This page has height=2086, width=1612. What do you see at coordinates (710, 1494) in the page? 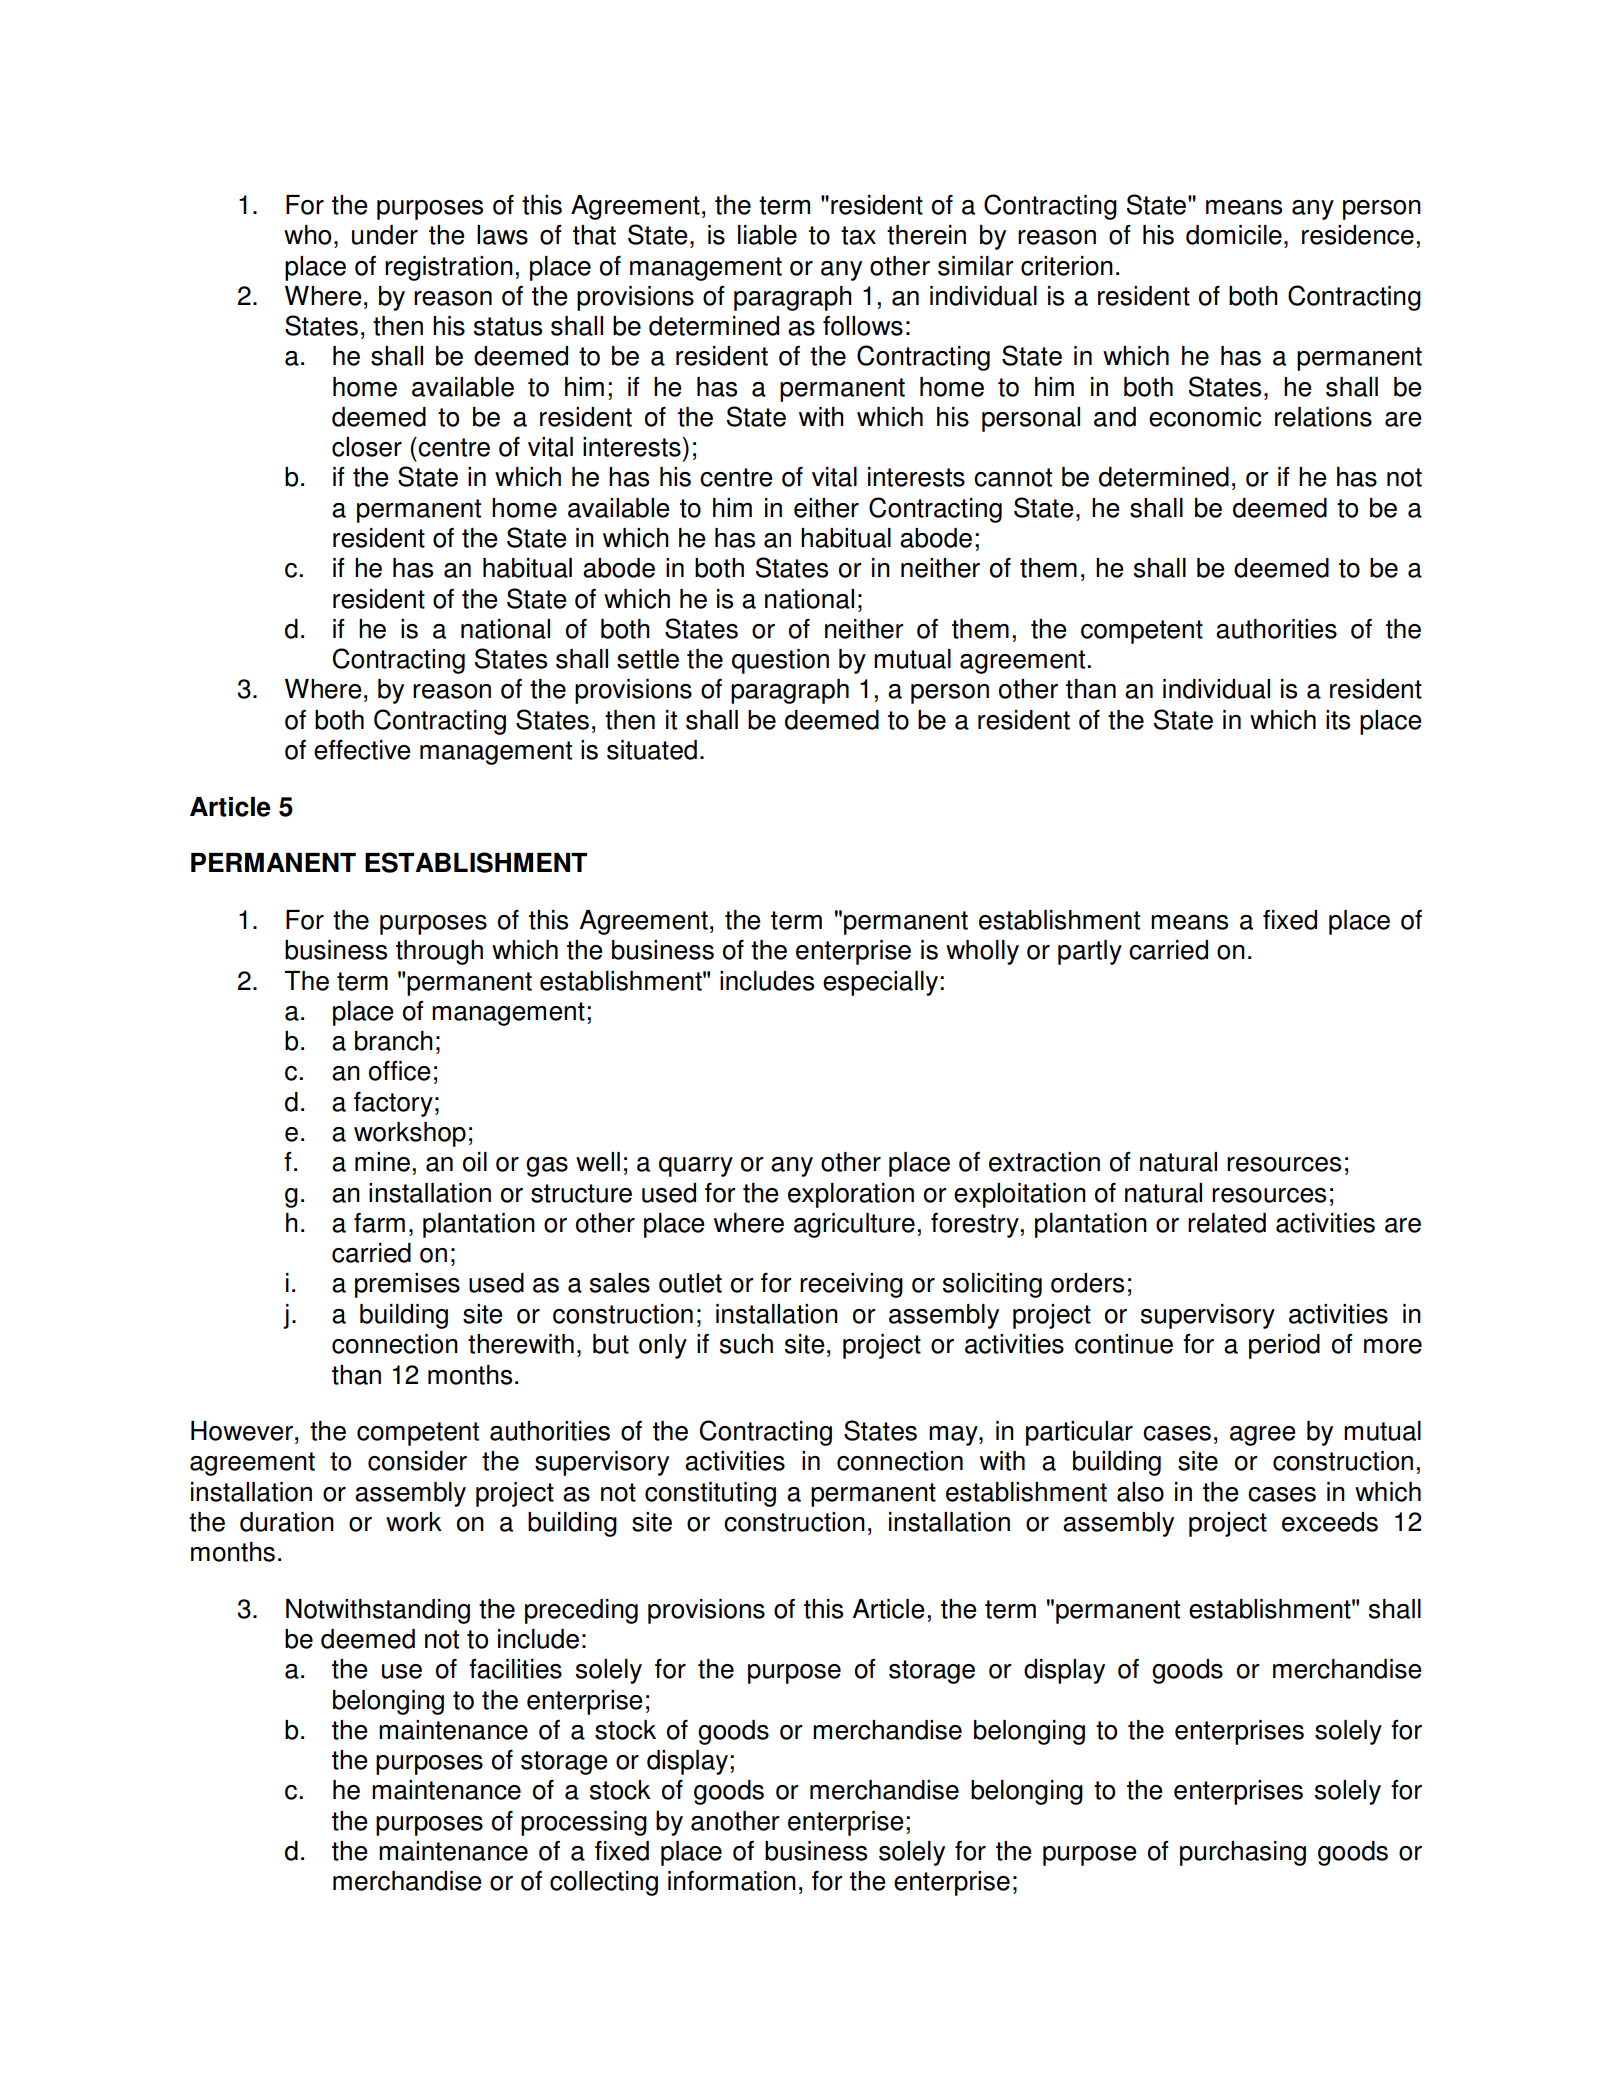
I see `constituting` at bounding box center [710, 1494].
